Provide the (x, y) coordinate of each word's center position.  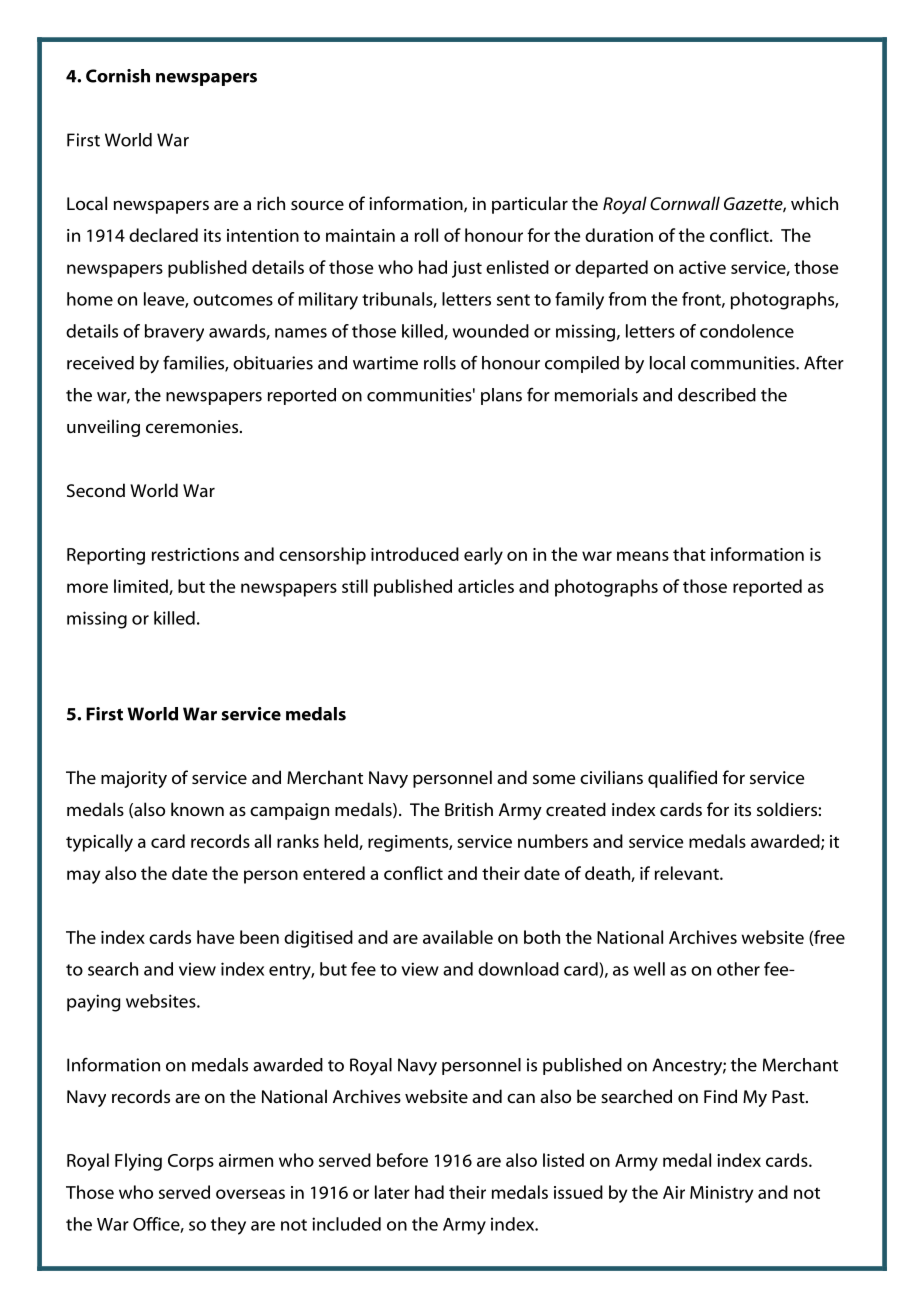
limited (142, 587)
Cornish (118, 76)
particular (530, 205)
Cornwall (685, 203)
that (689, 554)
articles (486, 586)
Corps (191, 1162)
